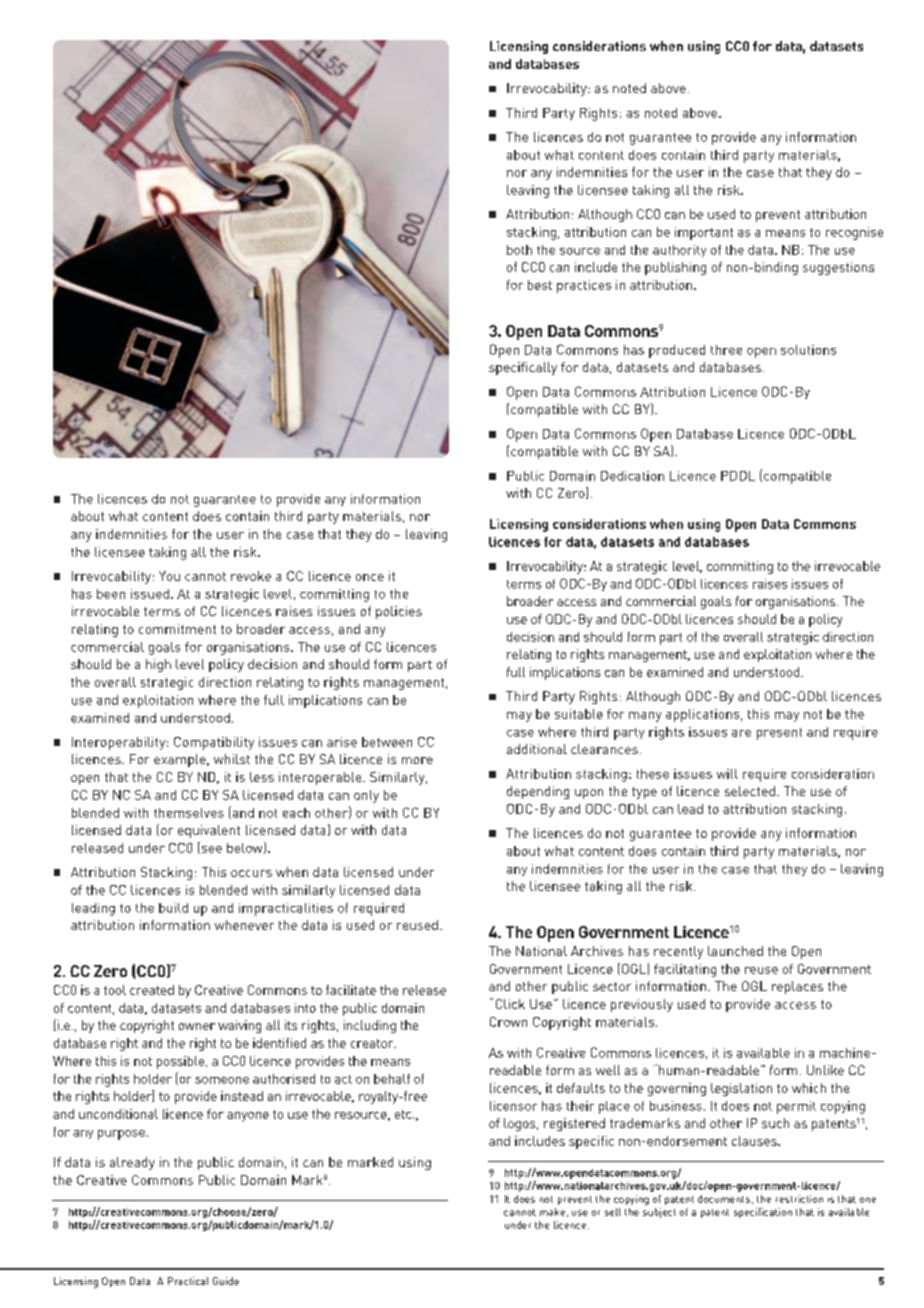 This screenshot has height=1308, width=924. Describe the element at coordinates (735, 951) in the screenshot. I see `launched` at that location.
